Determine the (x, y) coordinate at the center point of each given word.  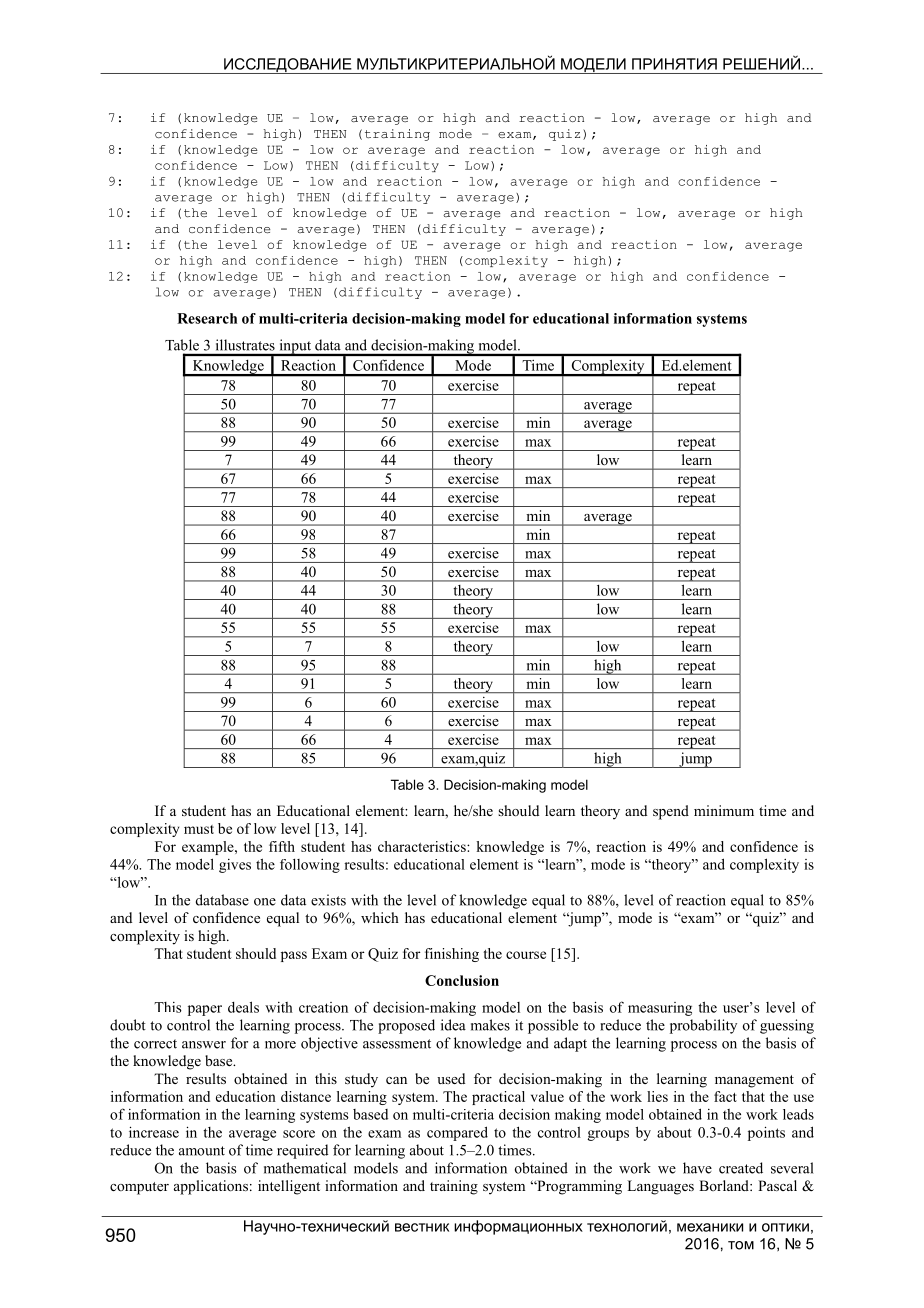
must (199, 829)
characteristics (423, 846)
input (295, 347)
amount (202, 1151)
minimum (724, 810)
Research (207, 318)
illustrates (245, 345)
